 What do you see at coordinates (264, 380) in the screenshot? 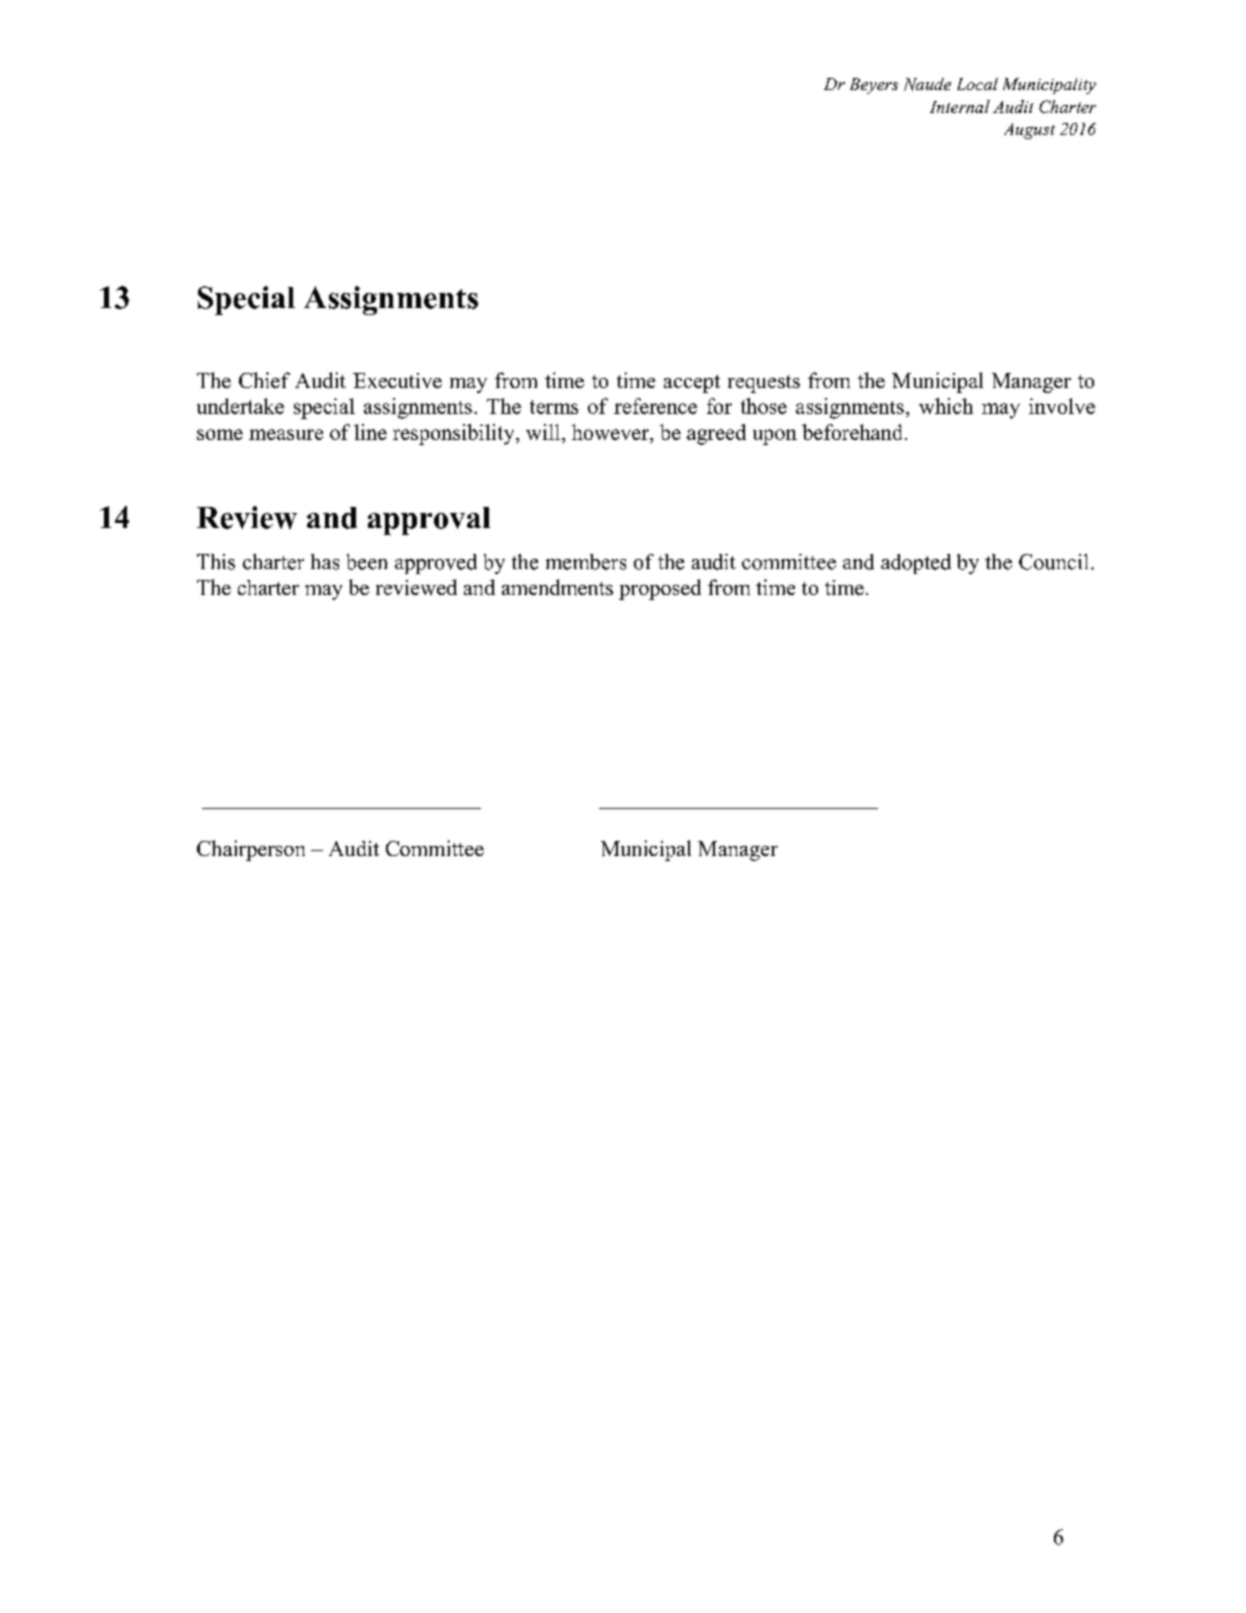
I see `Chief` at bounding box center [264, 380].
